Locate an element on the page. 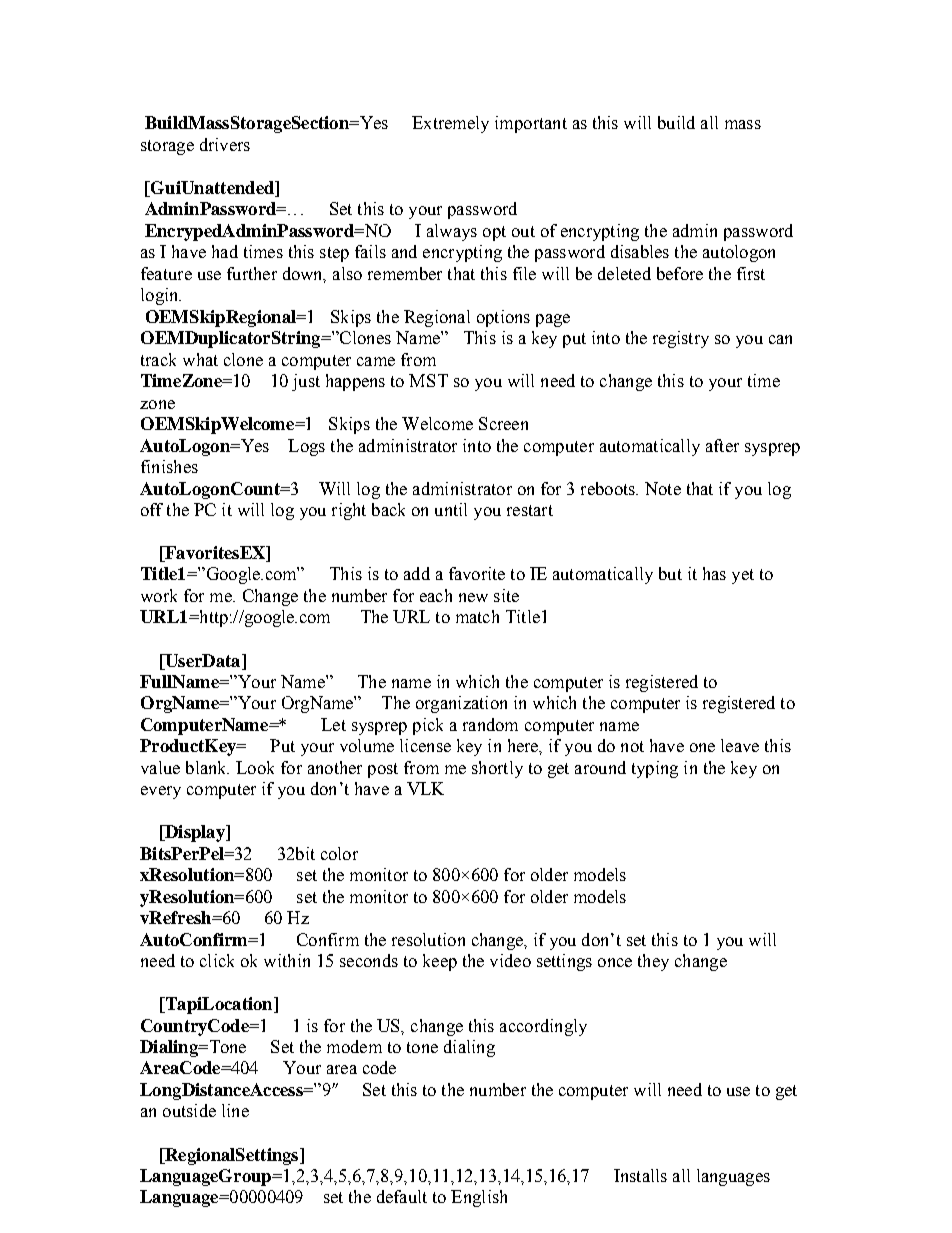 The image size is (952, 1233). typing is located at coordinates (655, 769).
